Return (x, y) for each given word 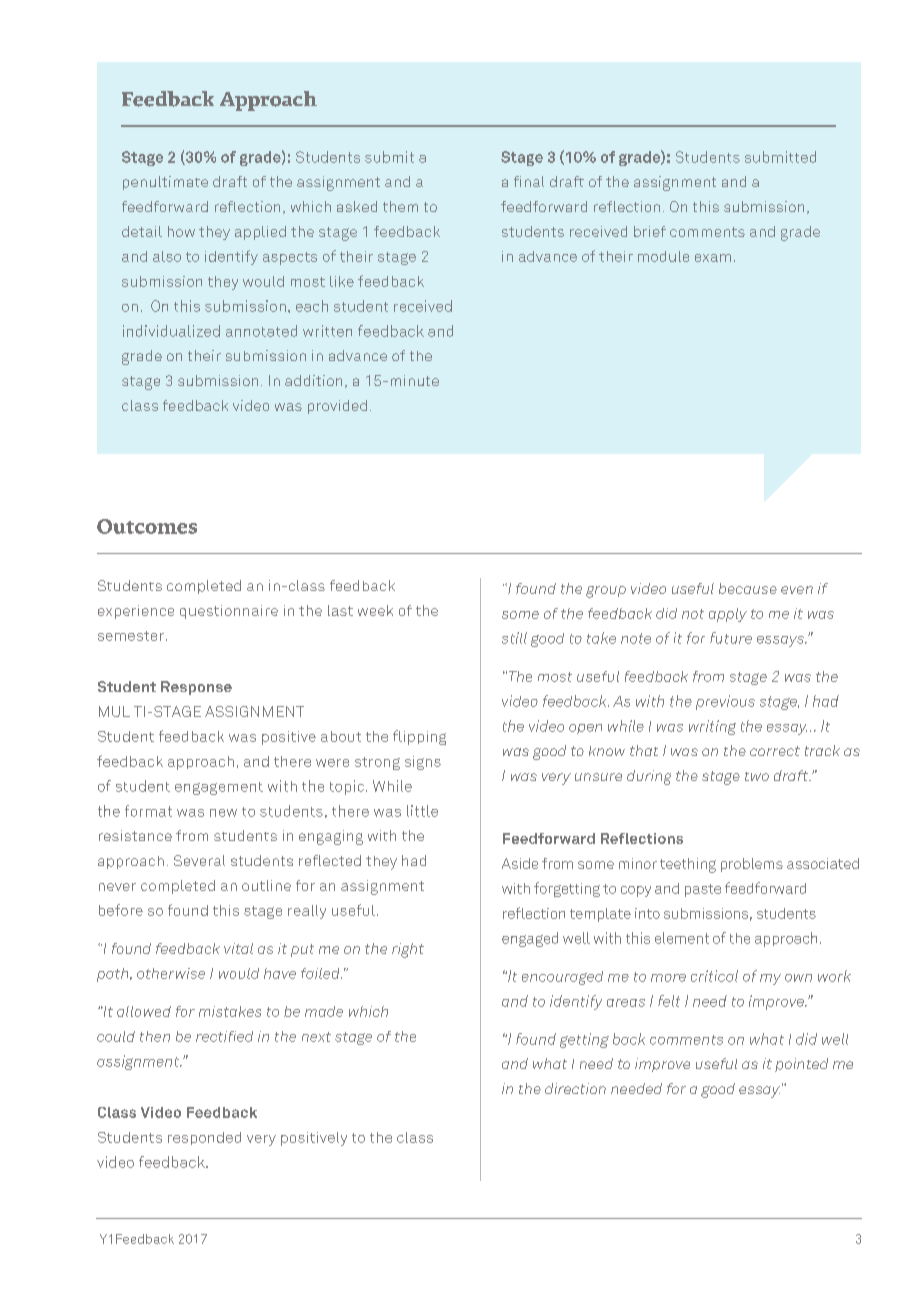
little (422, 811)
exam (713, 258)
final (529, 181)
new (223, 813)
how (181, 231)
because (748, 588)
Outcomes (147, 526)
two (757, 776)
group (606, 592)
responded (204, 1138)
